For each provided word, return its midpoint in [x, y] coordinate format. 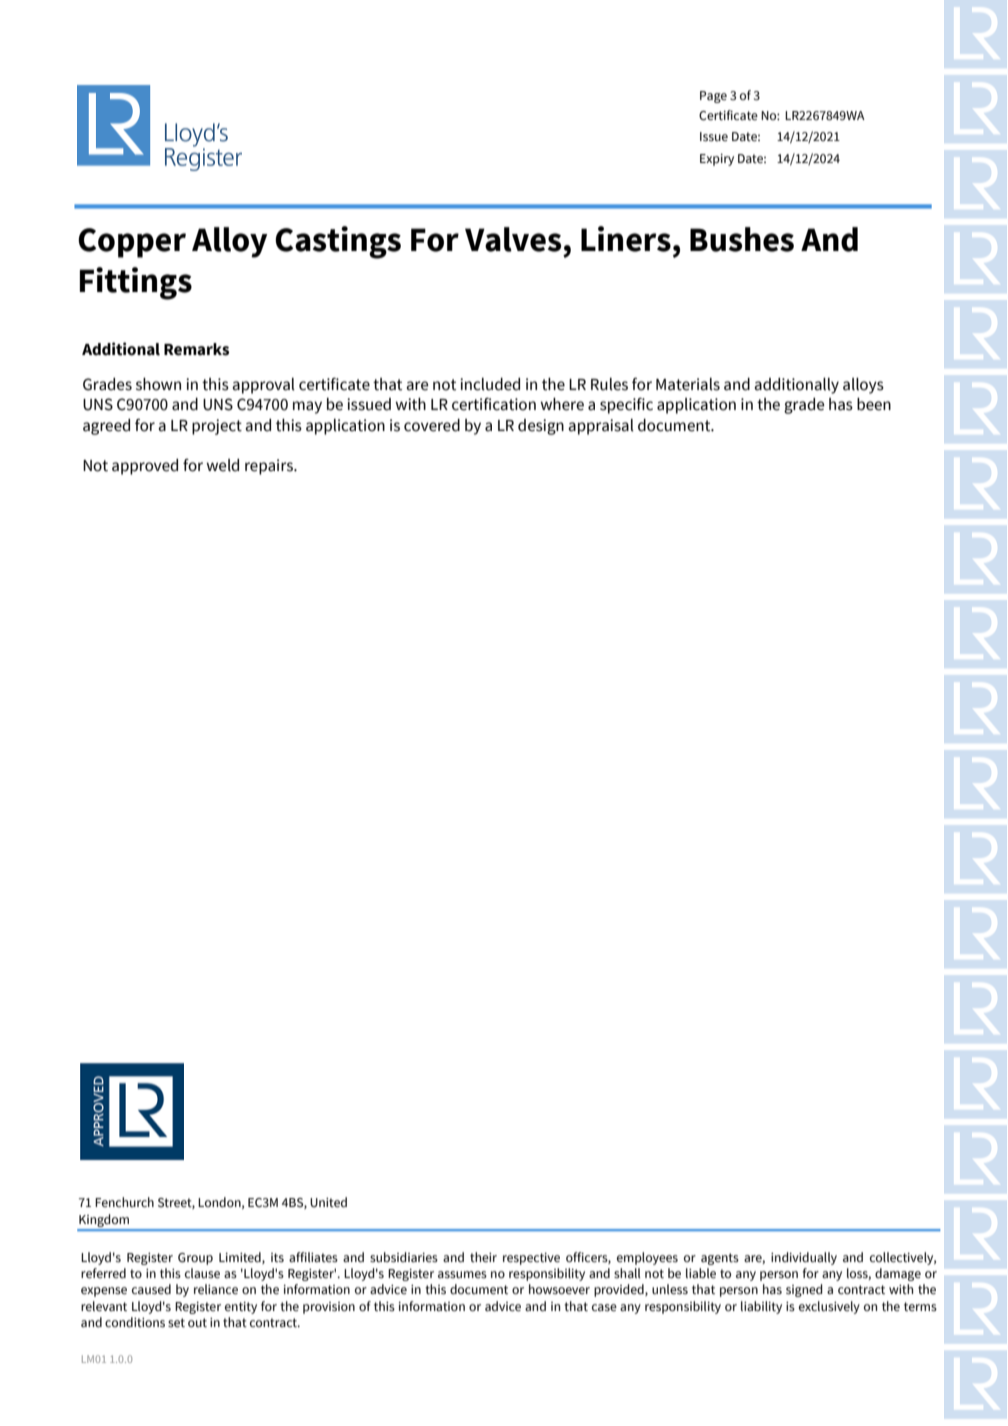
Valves [513, 239]
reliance [216, 1289]
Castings [338, 242]
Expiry [717, 160]
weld [222, 465]
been [874, 404]
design [541, 427]
